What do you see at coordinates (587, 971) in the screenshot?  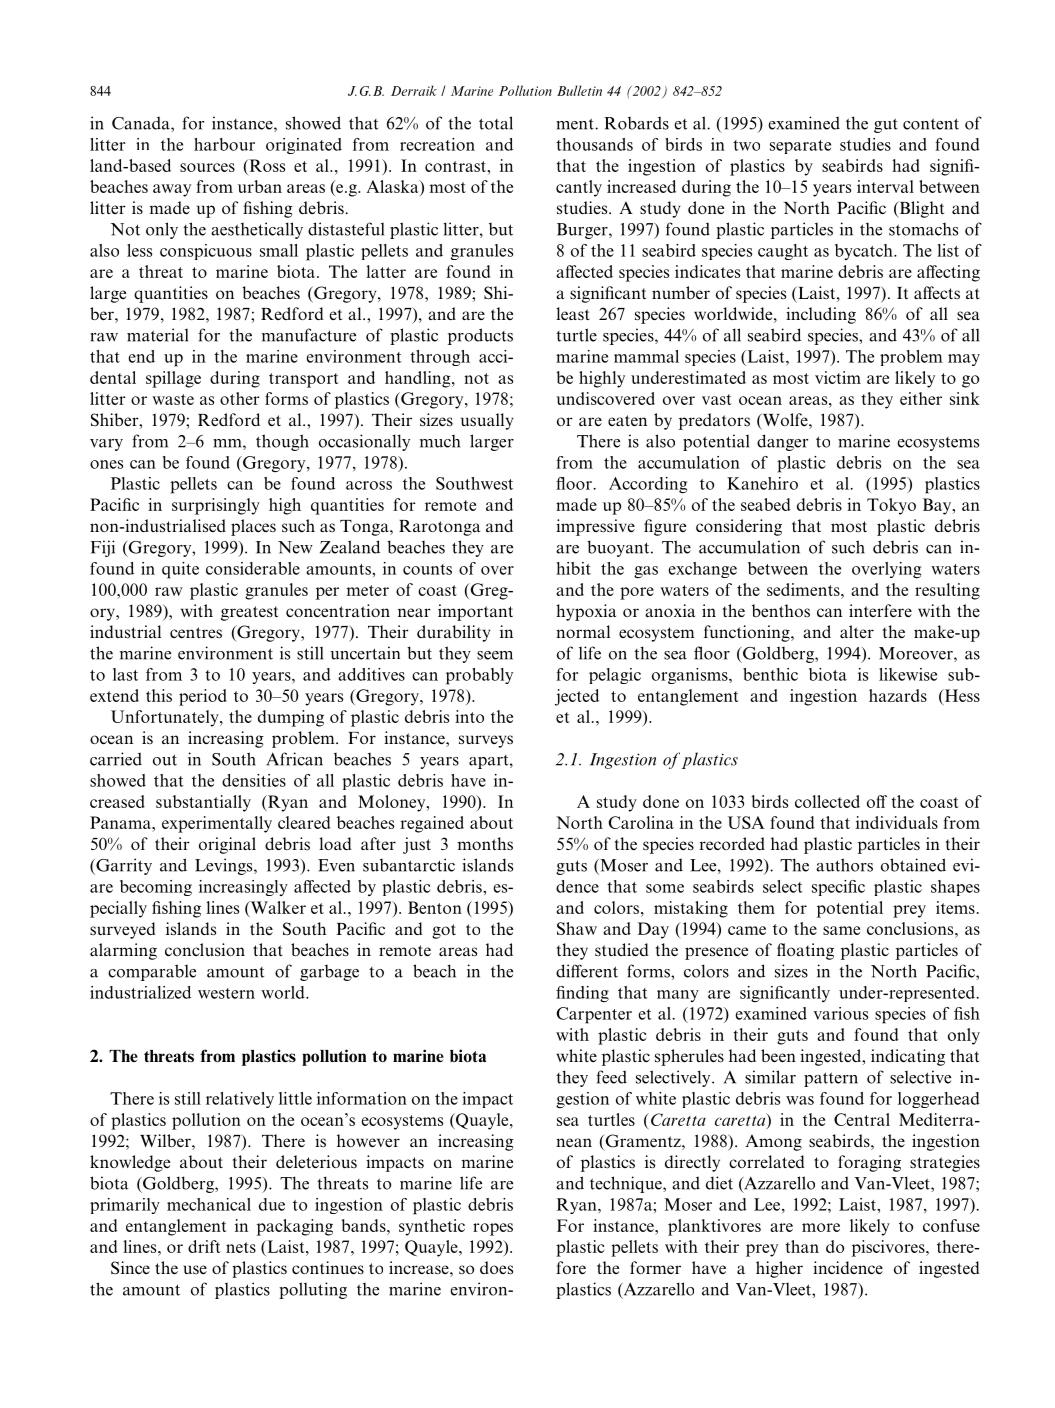 I see `different` at bounding box center [587, 971].
